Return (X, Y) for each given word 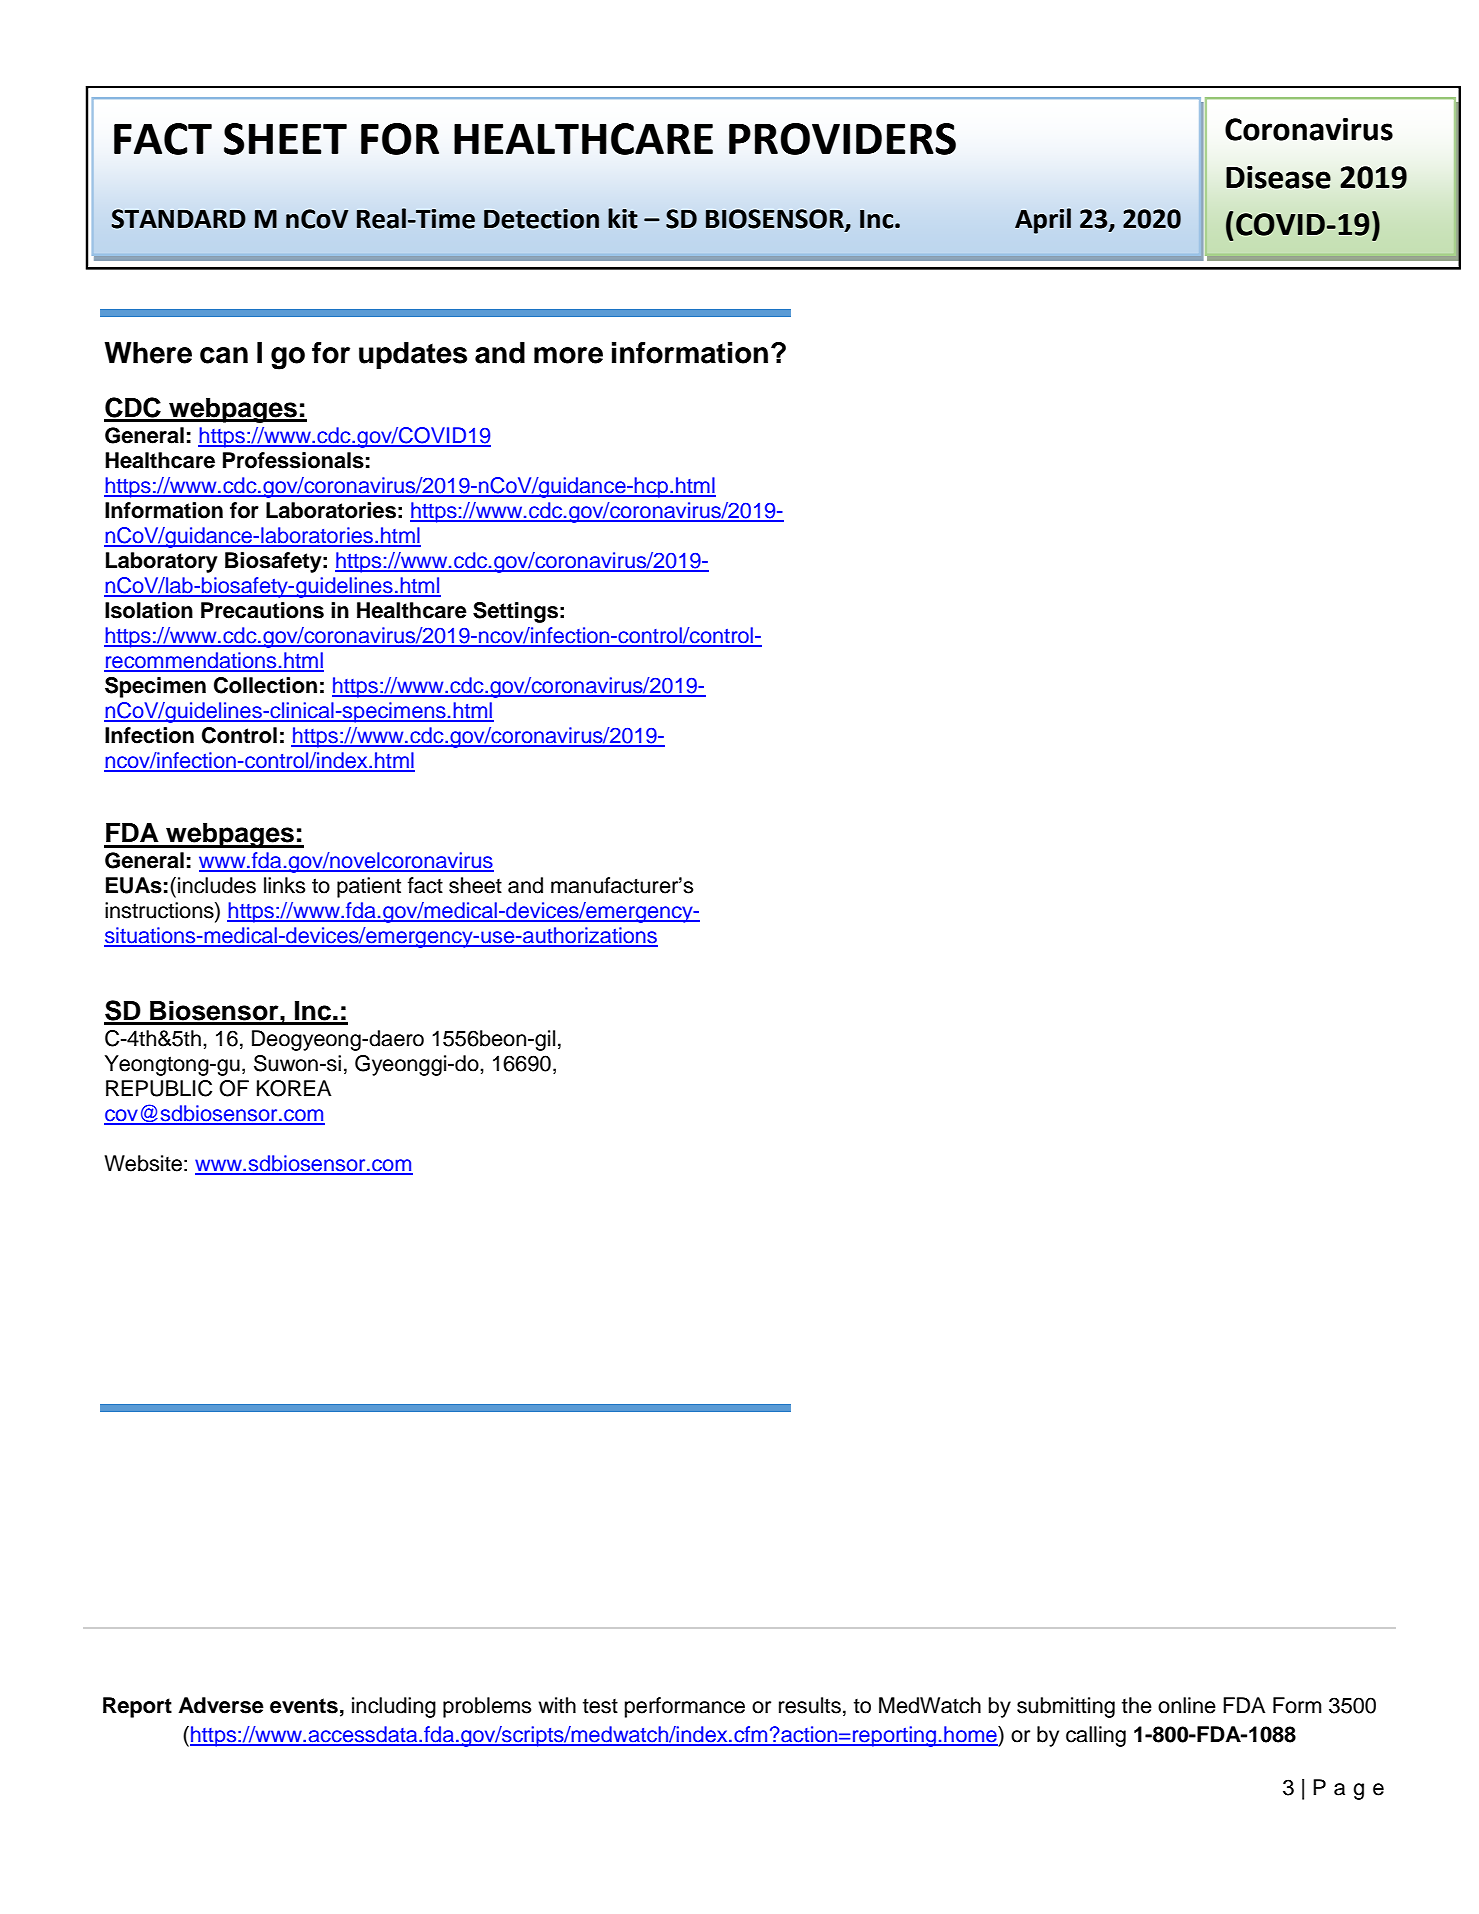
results (810, 1705)
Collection (265, 685)
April (1043, 221)
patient (369, 887)
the (1137, 1705)
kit (623, 218)
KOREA (294, 1088)
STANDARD (178, 219)
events (304, 1706)
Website (143, 1163)
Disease (1278, 177)
